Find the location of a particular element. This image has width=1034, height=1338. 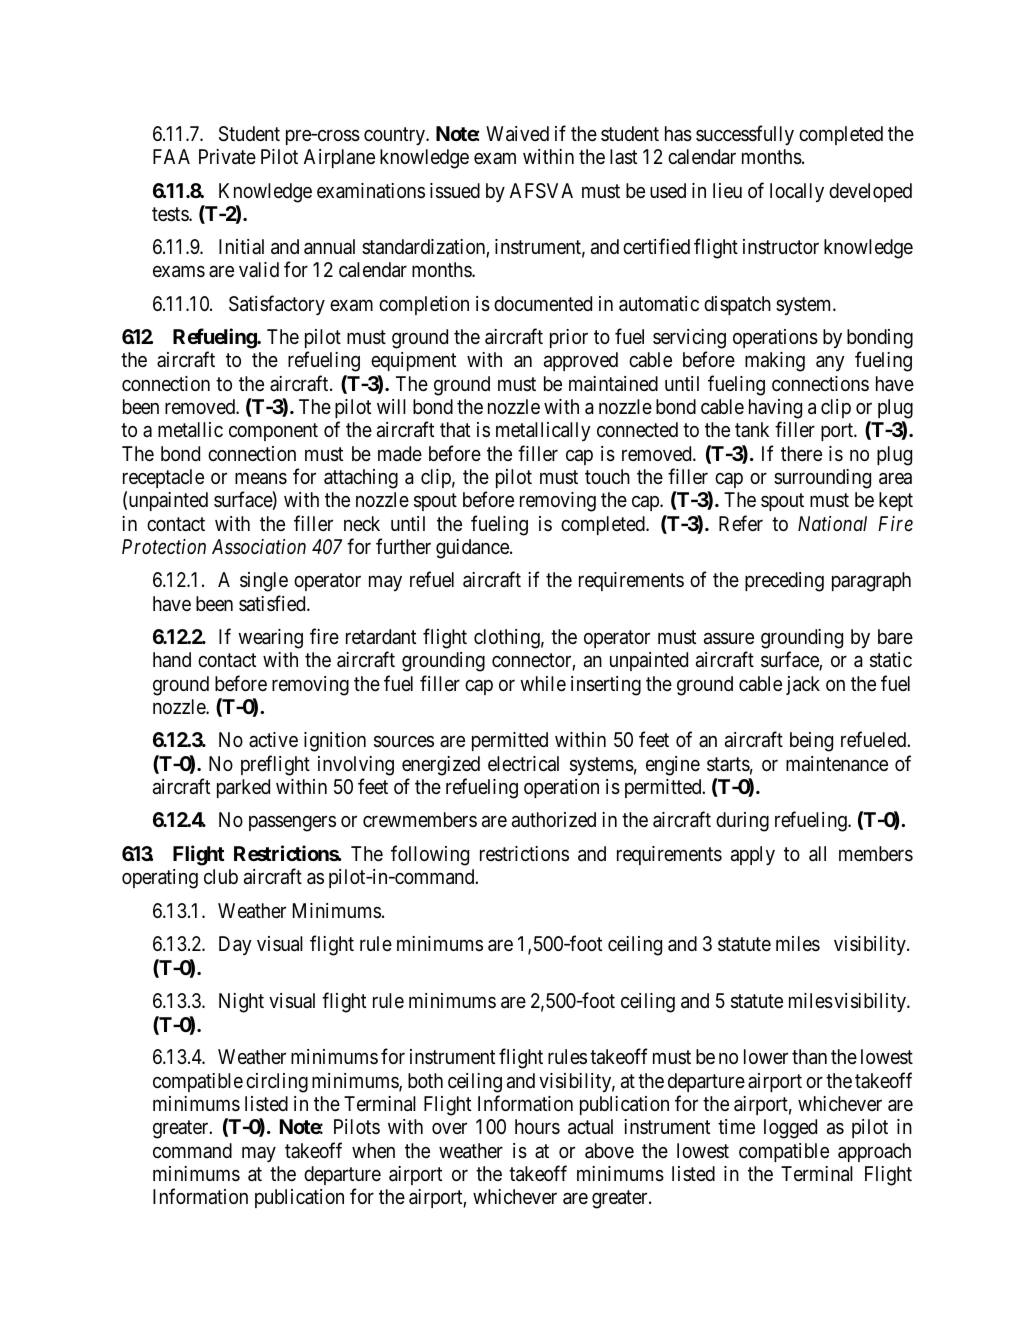

approved is located at coordinates (581, 361).
